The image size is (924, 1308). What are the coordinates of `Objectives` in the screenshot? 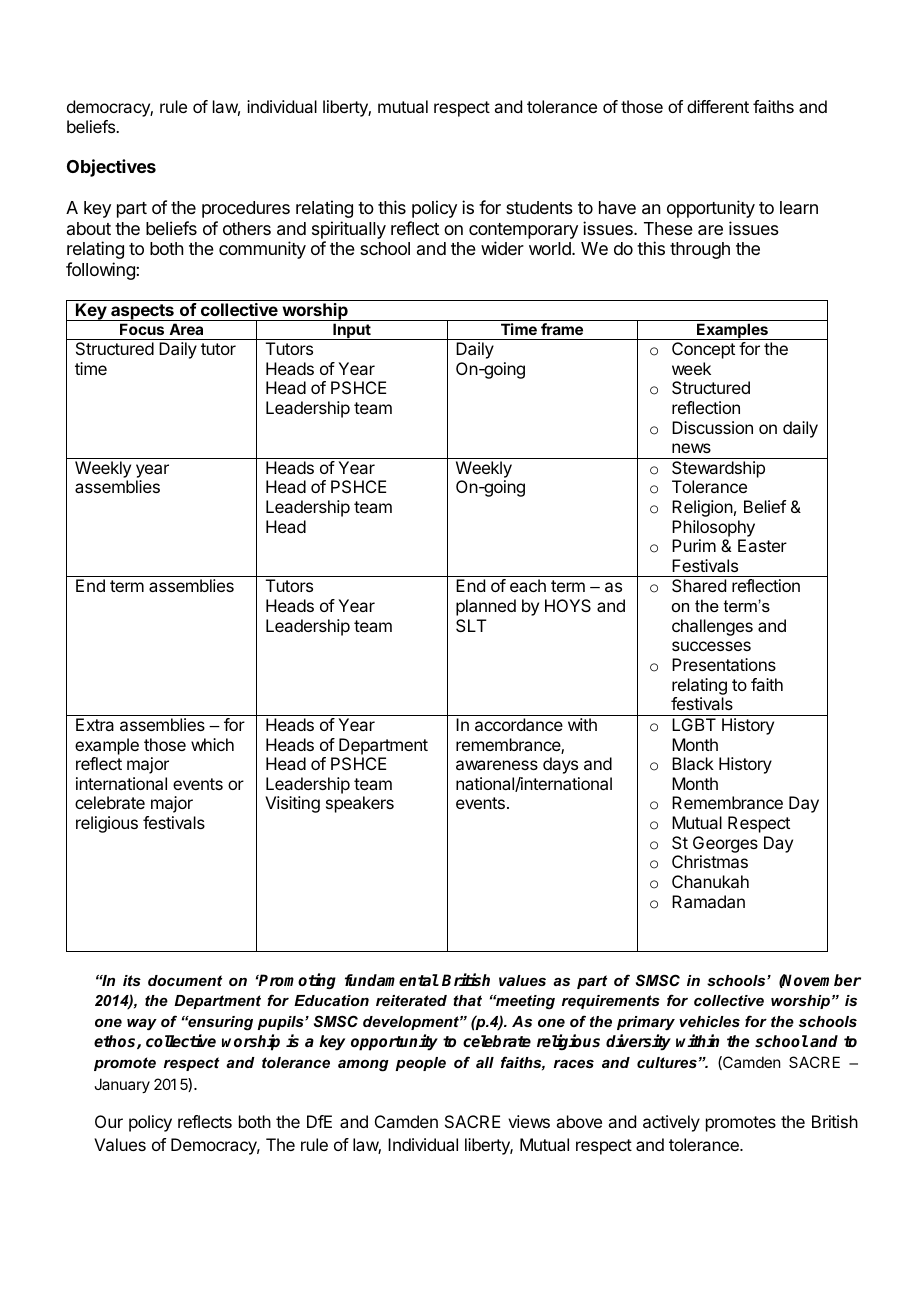 It's located at (111, 168).
